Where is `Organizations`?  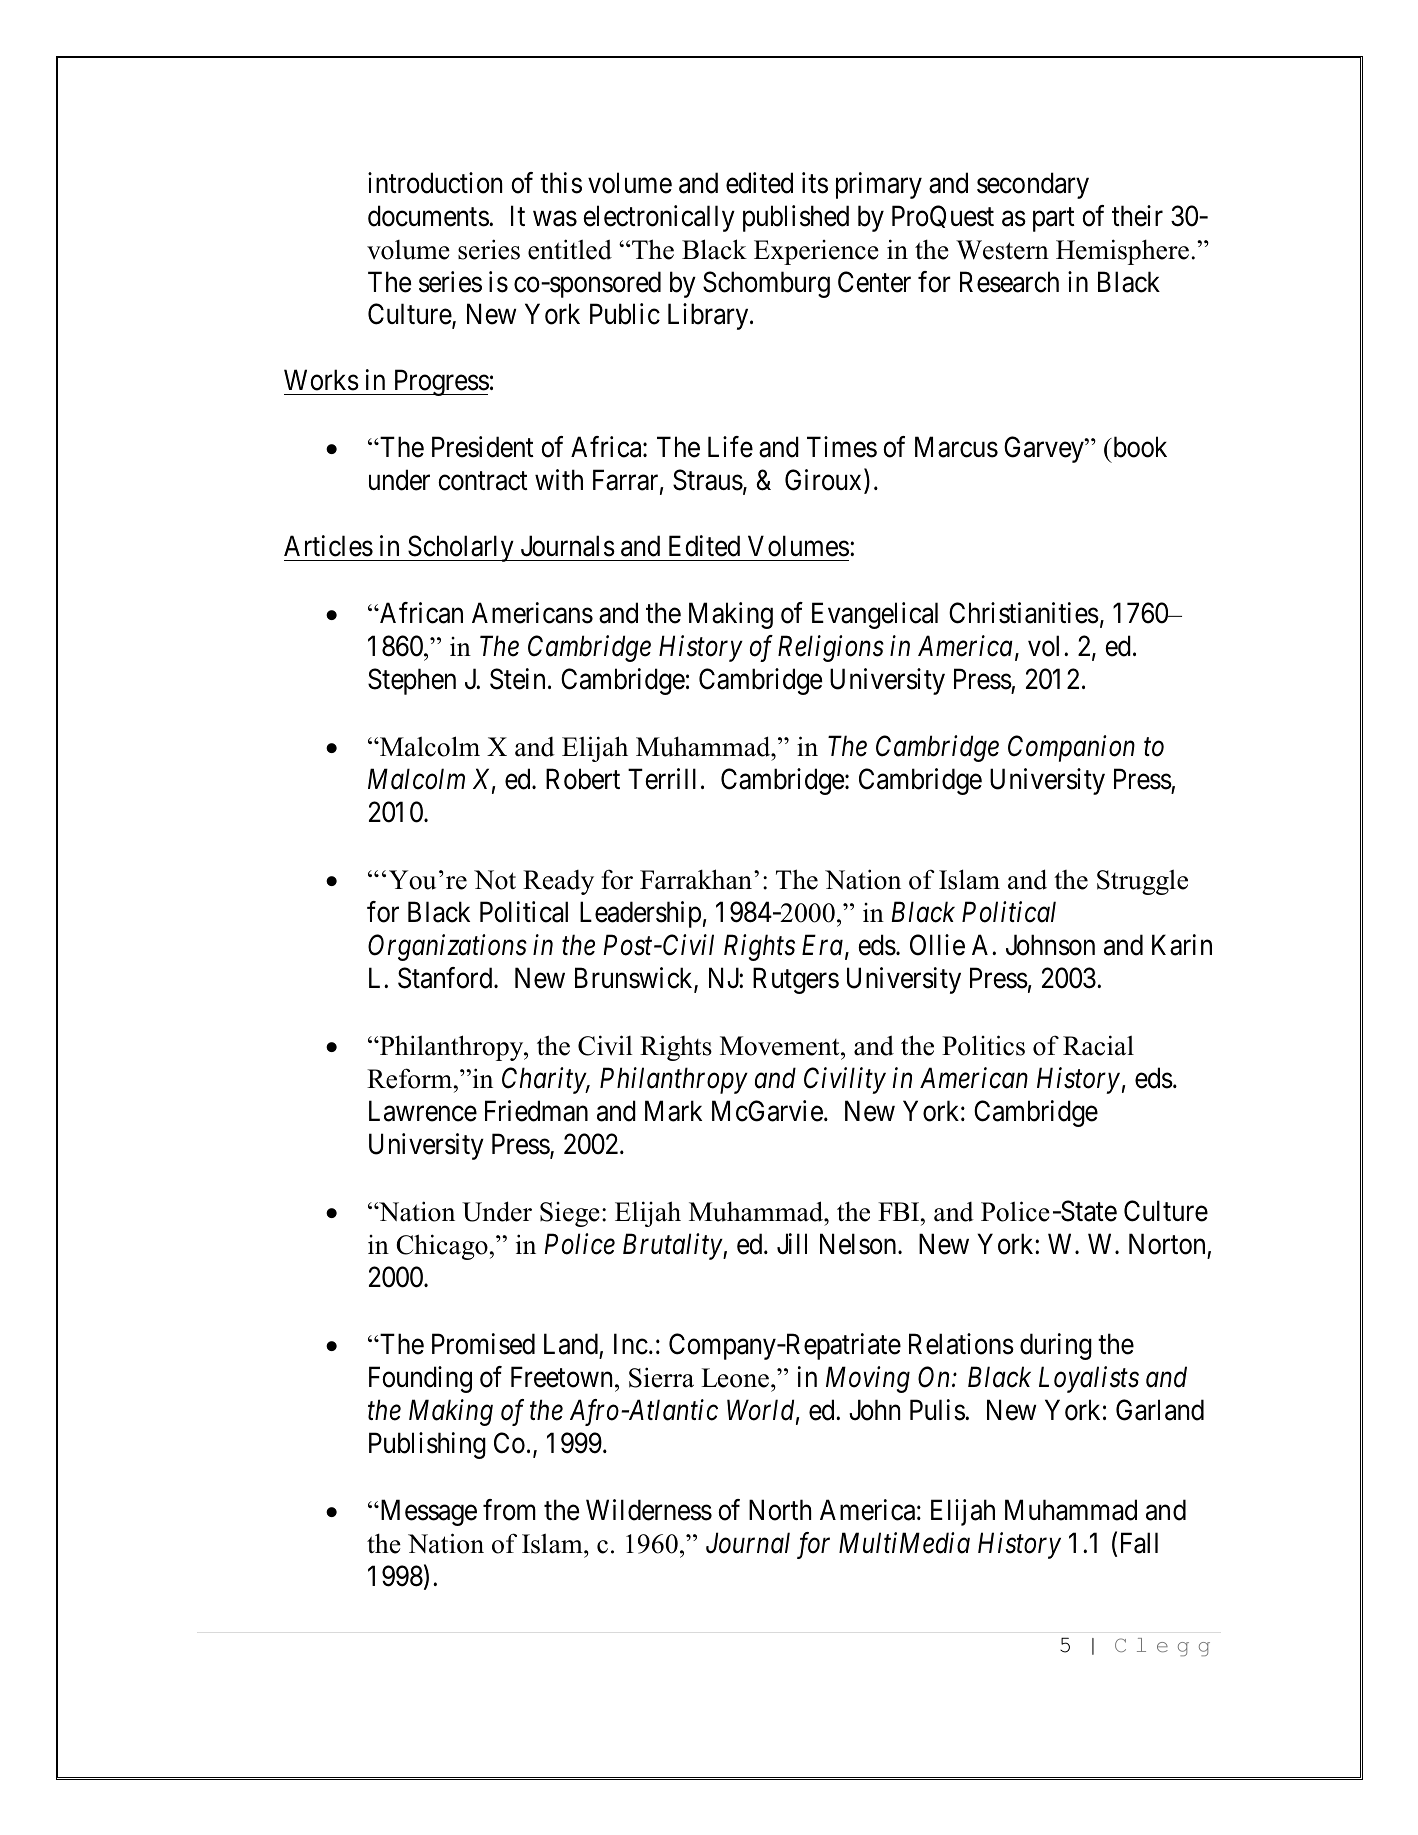 Organizations is located at coordinates (447, 948).
